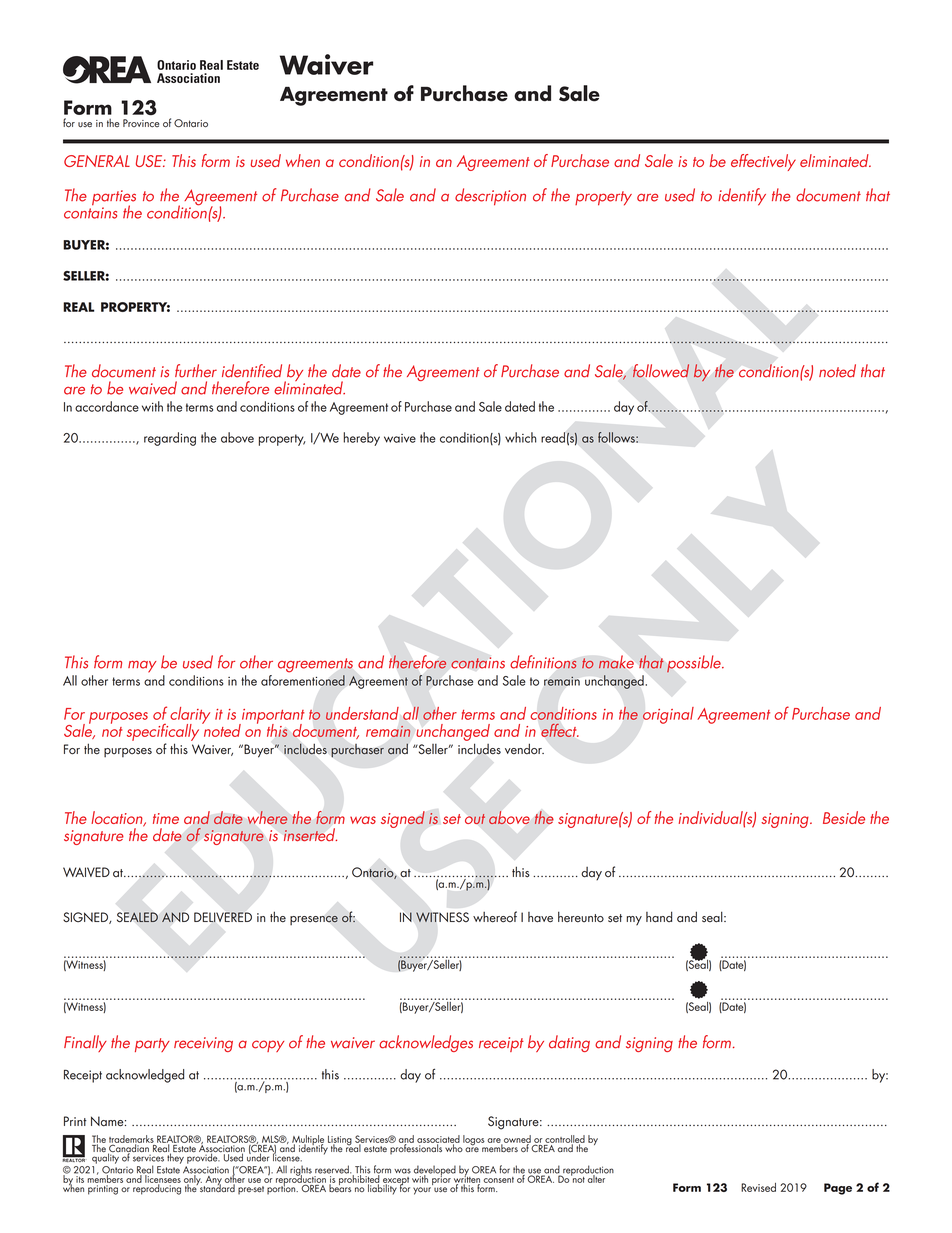 This screenshot has height=1233, width=952. What do you see at coordinates (695, 664) in the screenshot?
I see `possible` at bounding box center [695, 664].
